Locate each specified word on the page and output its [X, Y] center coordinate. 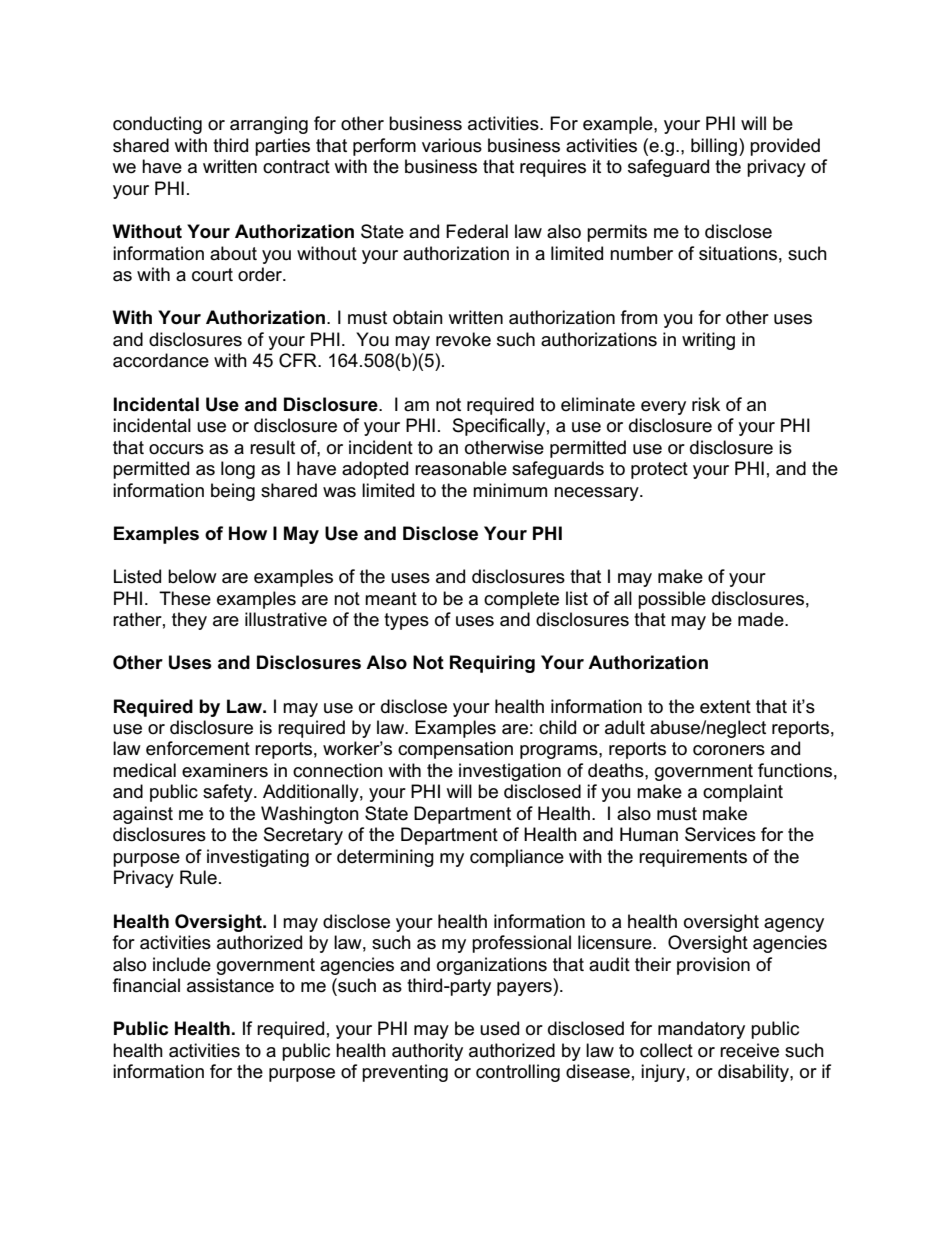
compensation [455, 750]
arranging [269, 125]
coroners [729, 750]
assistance [230, 985]
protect [659, 470]
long [238, 470]
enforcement [198, 748]
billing [715, 147]
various [452, 145]
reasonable [461, 468]
